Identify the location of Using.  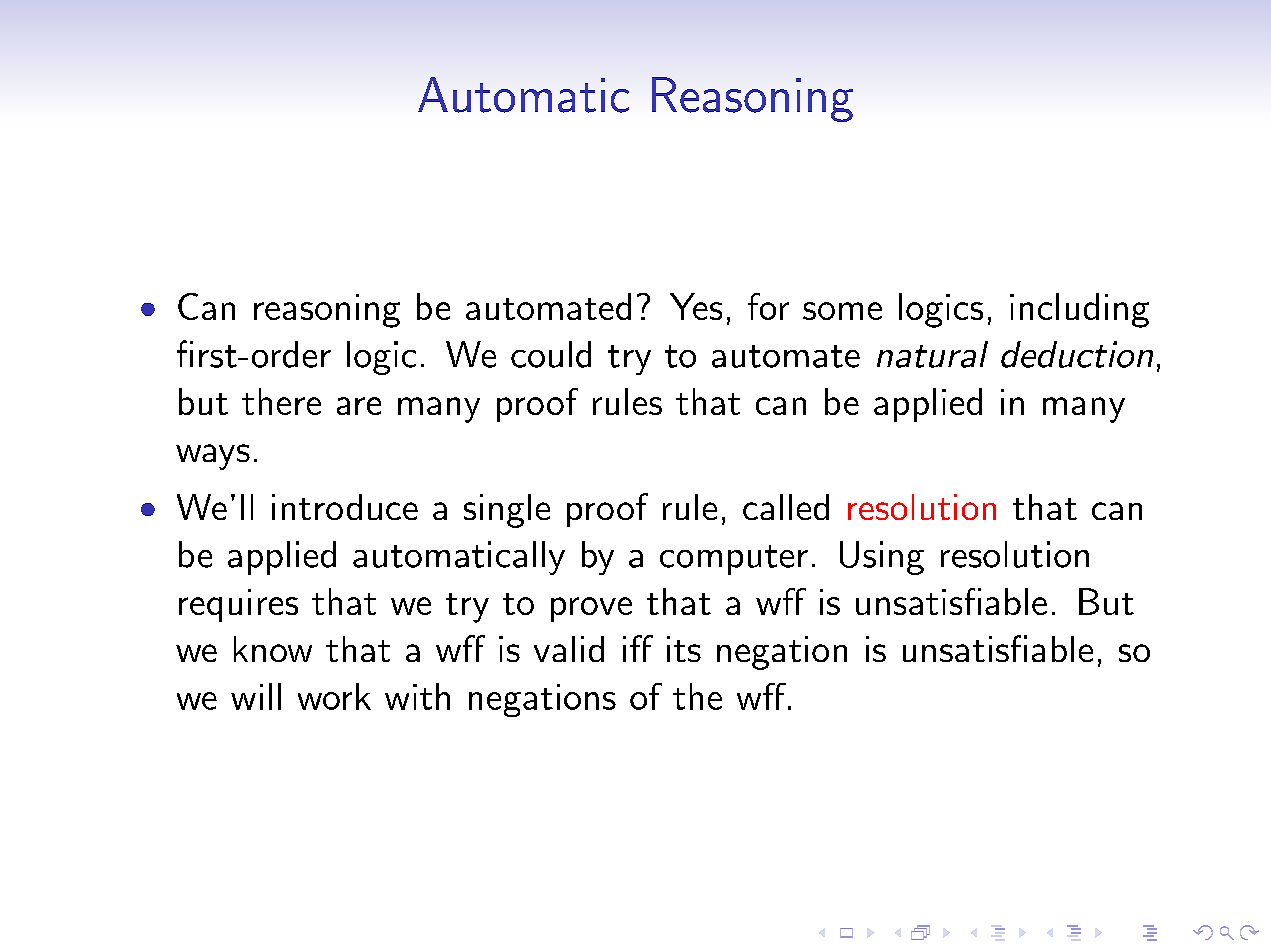
(882, 558).
